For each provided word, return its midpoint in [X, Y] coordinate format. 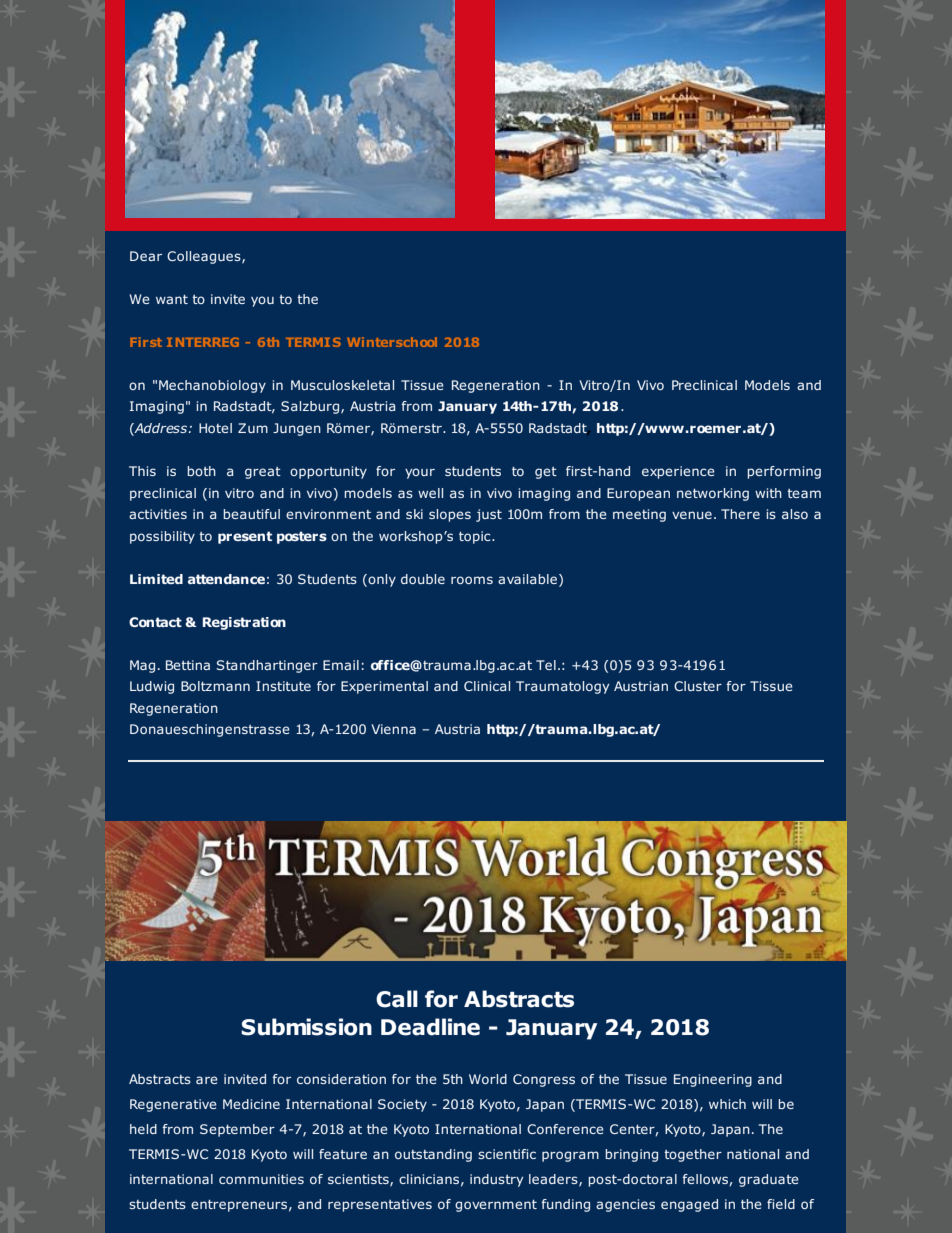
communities [261, 1179]
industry [496, 1180]
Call [397, 999]
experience [678, 472]
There [740, 514]
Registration [244, 623]
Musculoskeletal [342, 385]
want [172, 299]
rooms [472, 580]
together [693, 1155]
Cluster [698, 686]
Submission [306, 1027]
